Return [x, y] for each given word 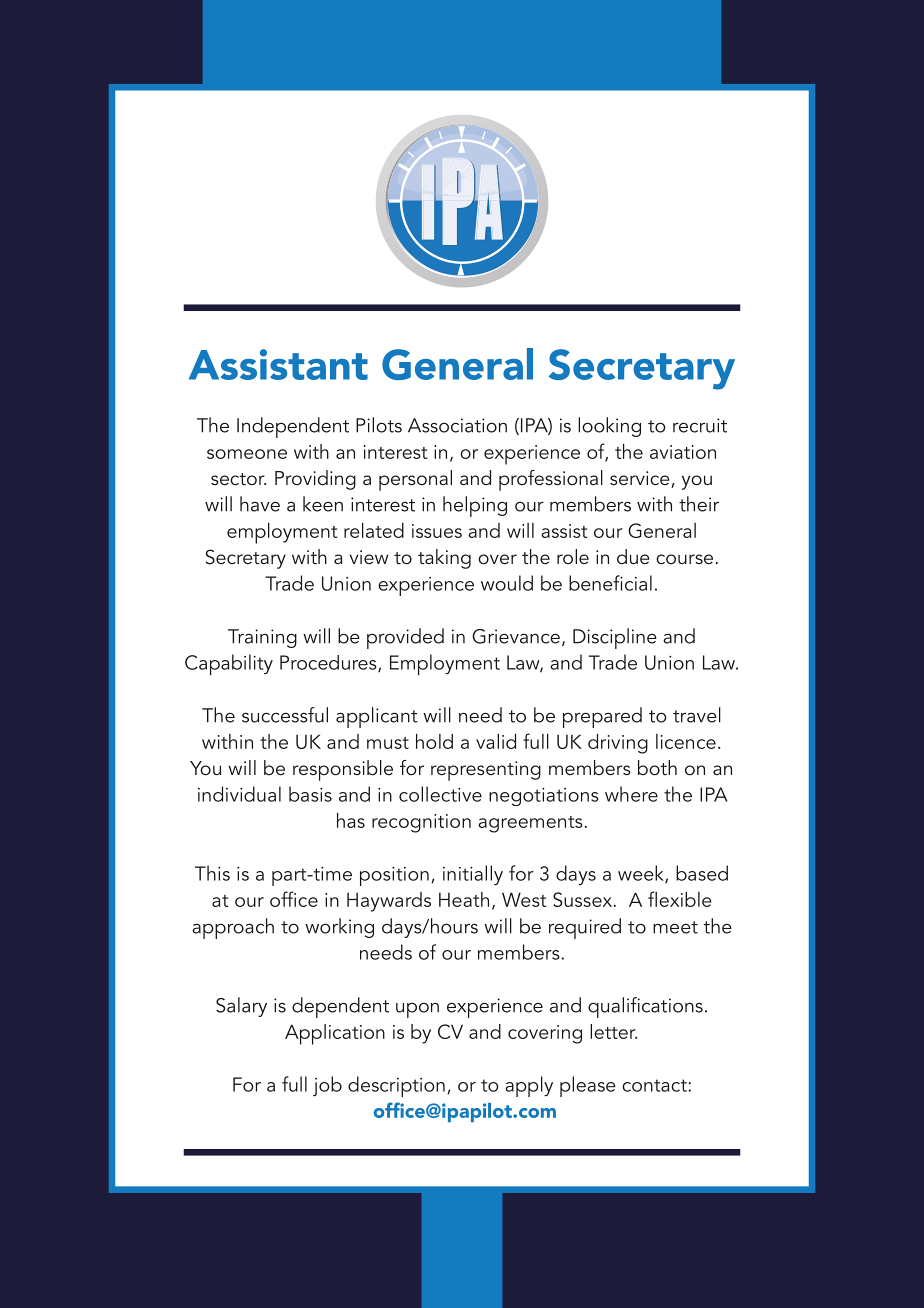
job [327, 1086]
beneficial [610, 583]
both [657, 767]
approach [233, 928]
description [396, 1086]
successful [285, 715]
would [507, 583]
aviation [683, 452]
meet [675, 927]
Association [457, 425]
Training [262, 638]
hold [434, 741]
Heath [464, 899]
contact [655, 1085]
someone [247, 454]
